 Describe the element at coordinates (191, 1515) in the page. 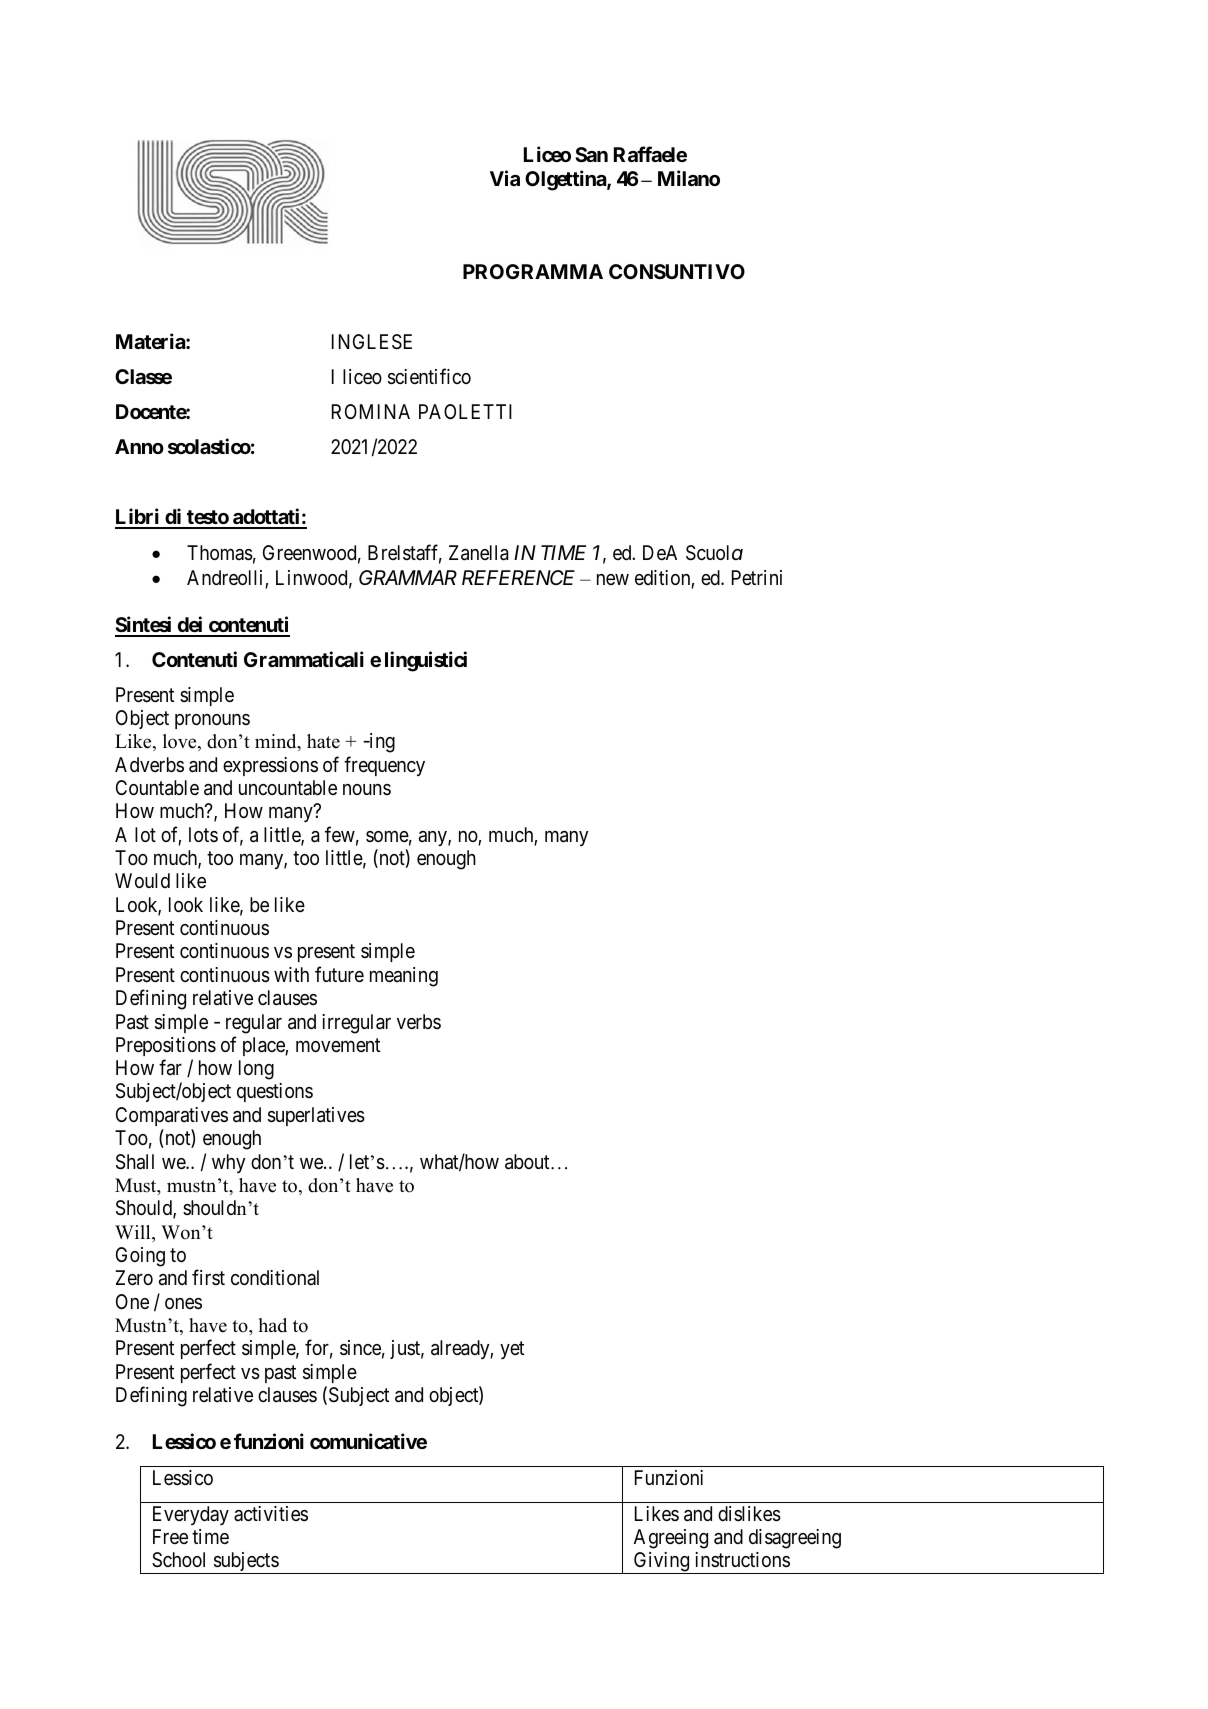

I see `Everyday` at that location.
